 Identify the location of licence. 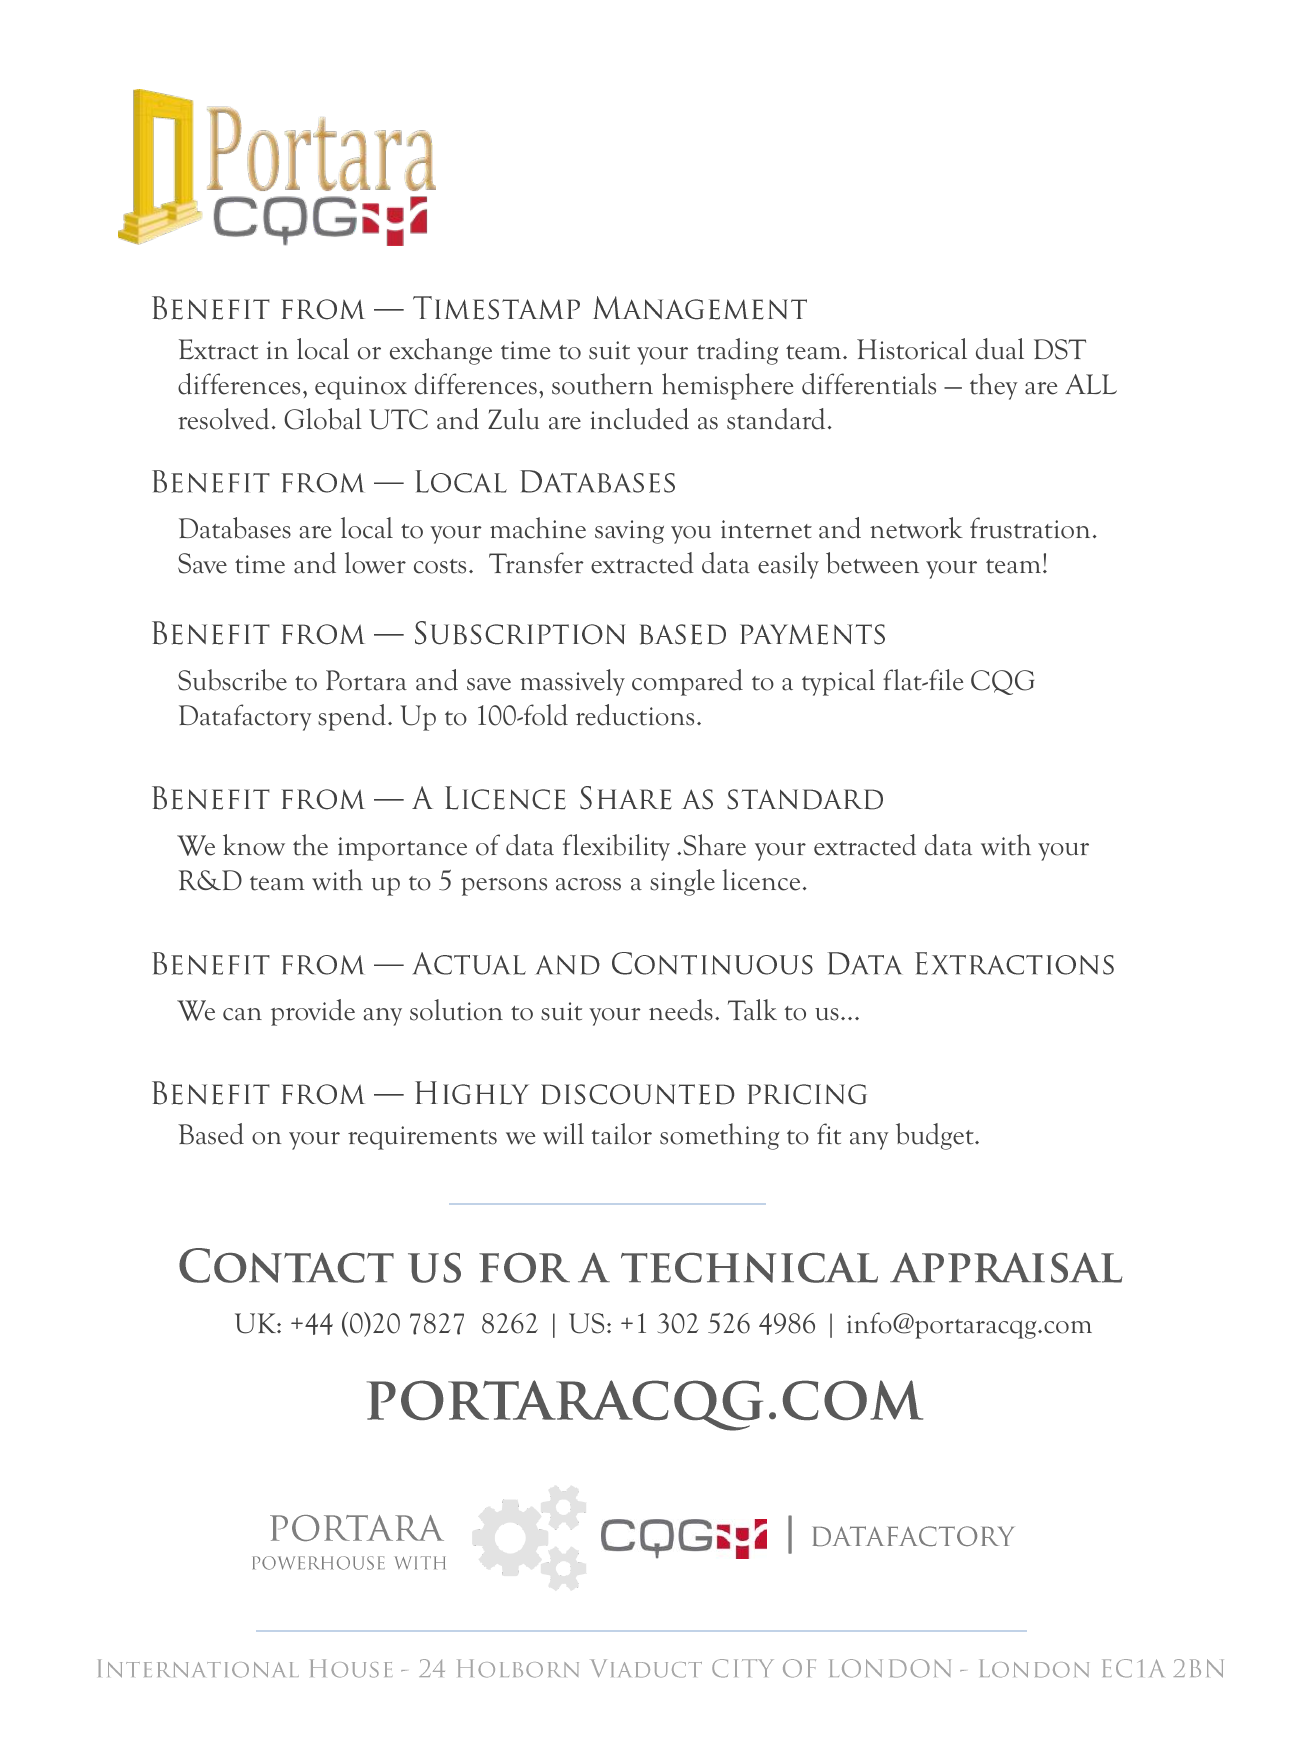
(761, 880).
